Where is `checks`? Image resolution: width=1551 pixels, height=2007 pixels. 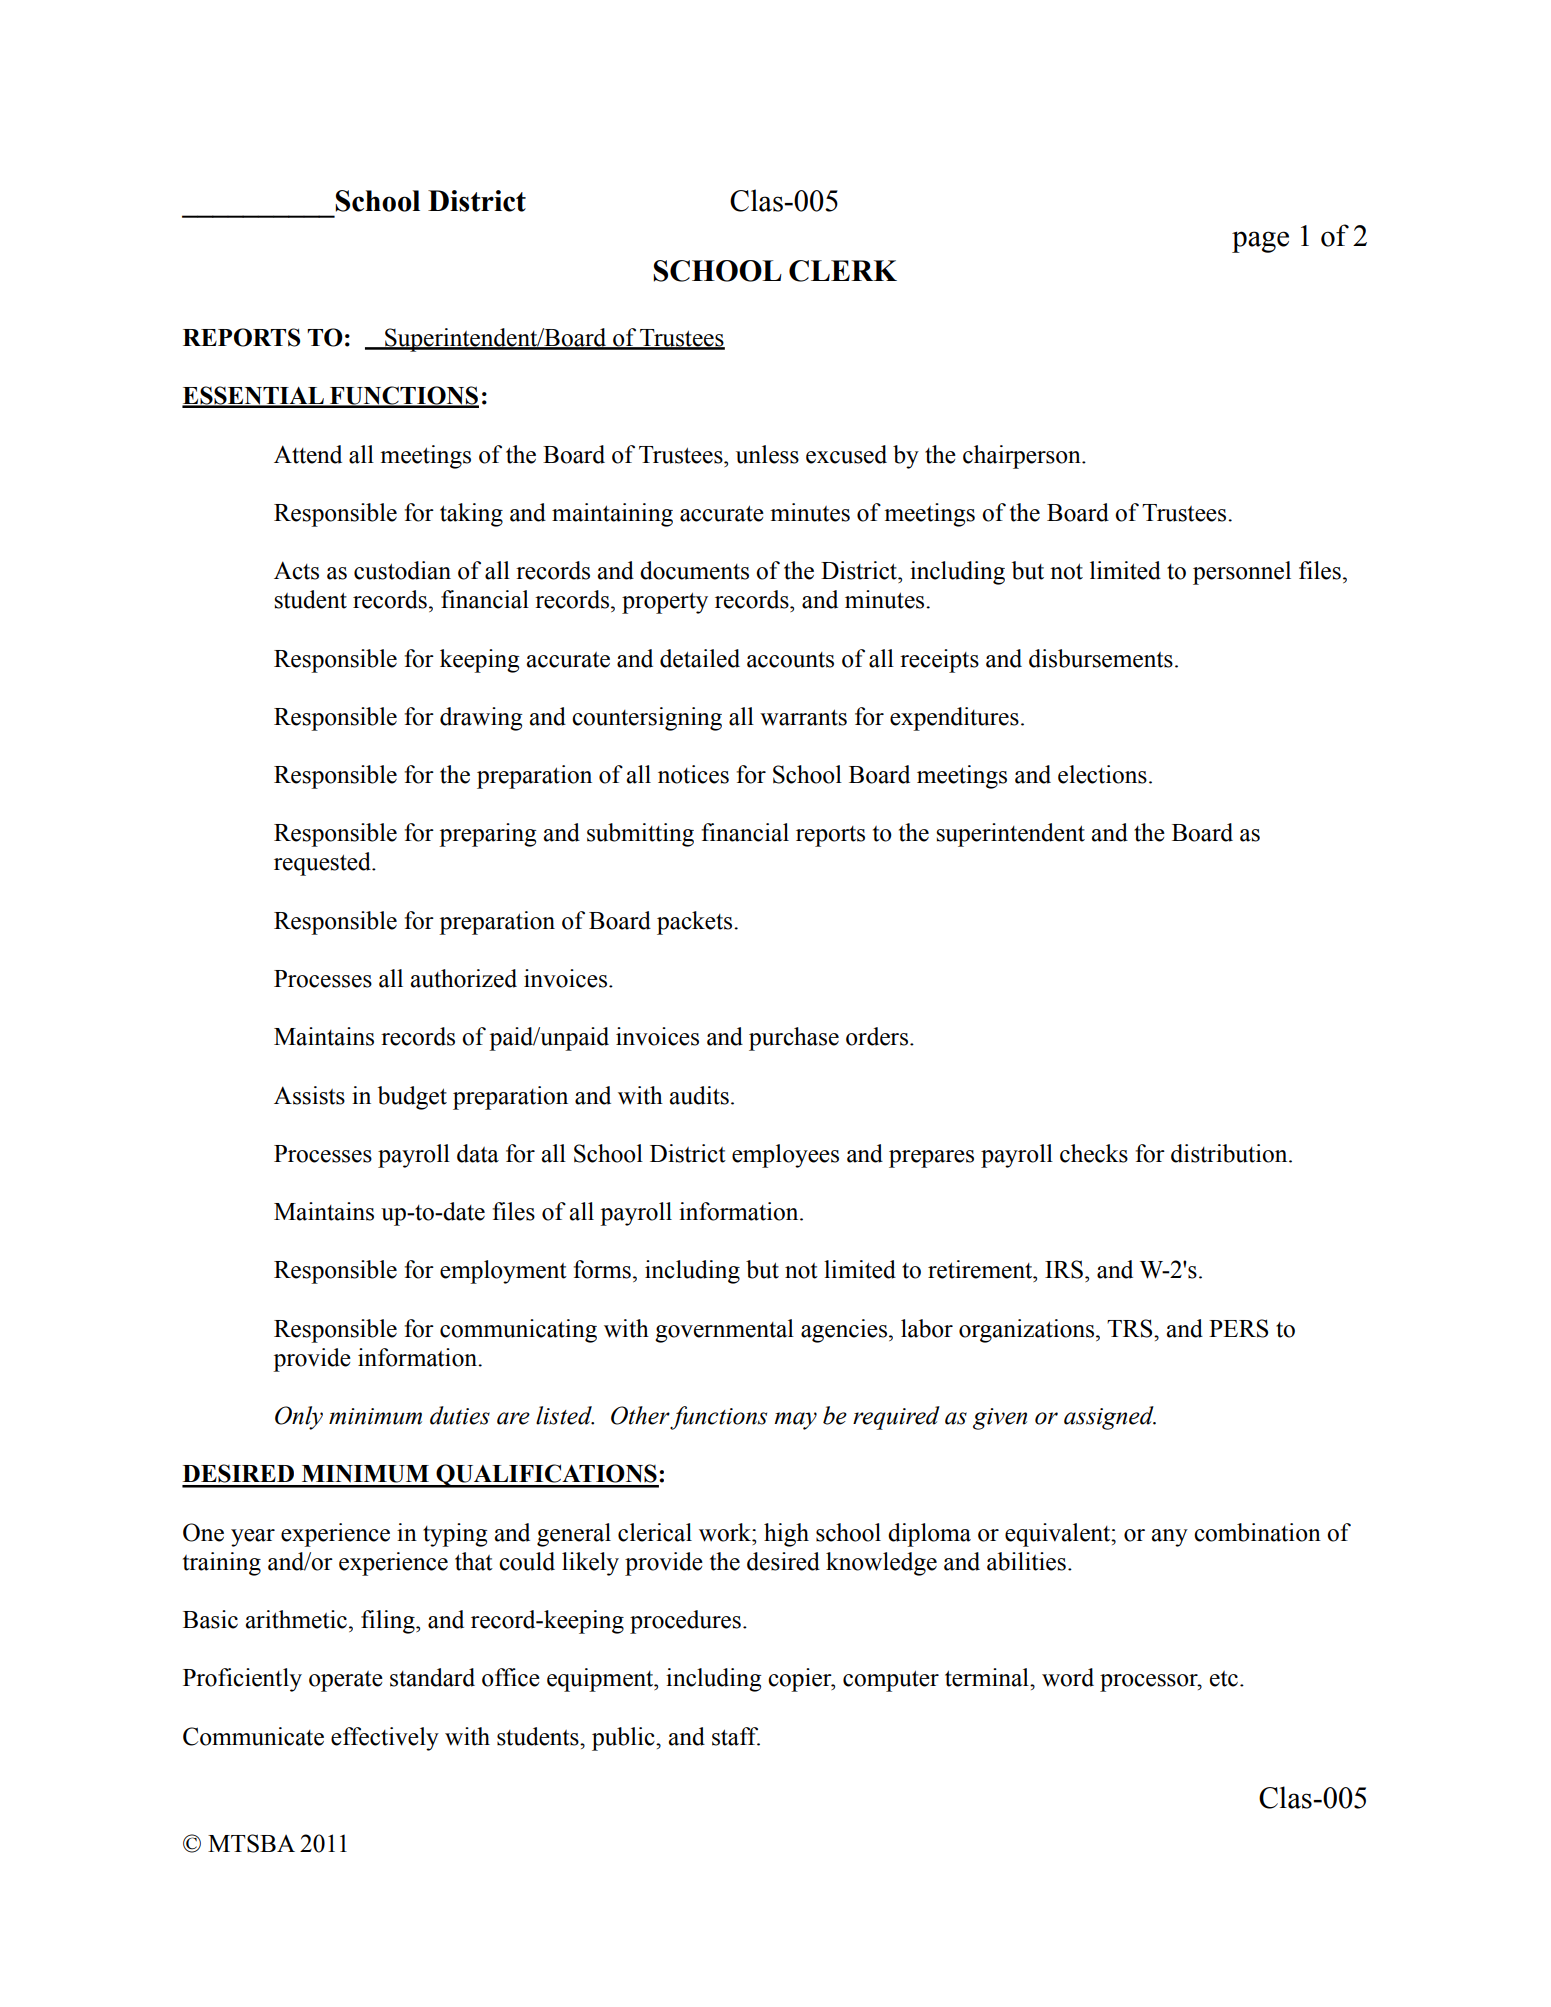 checks is located at coordinates (1094, 1153).
